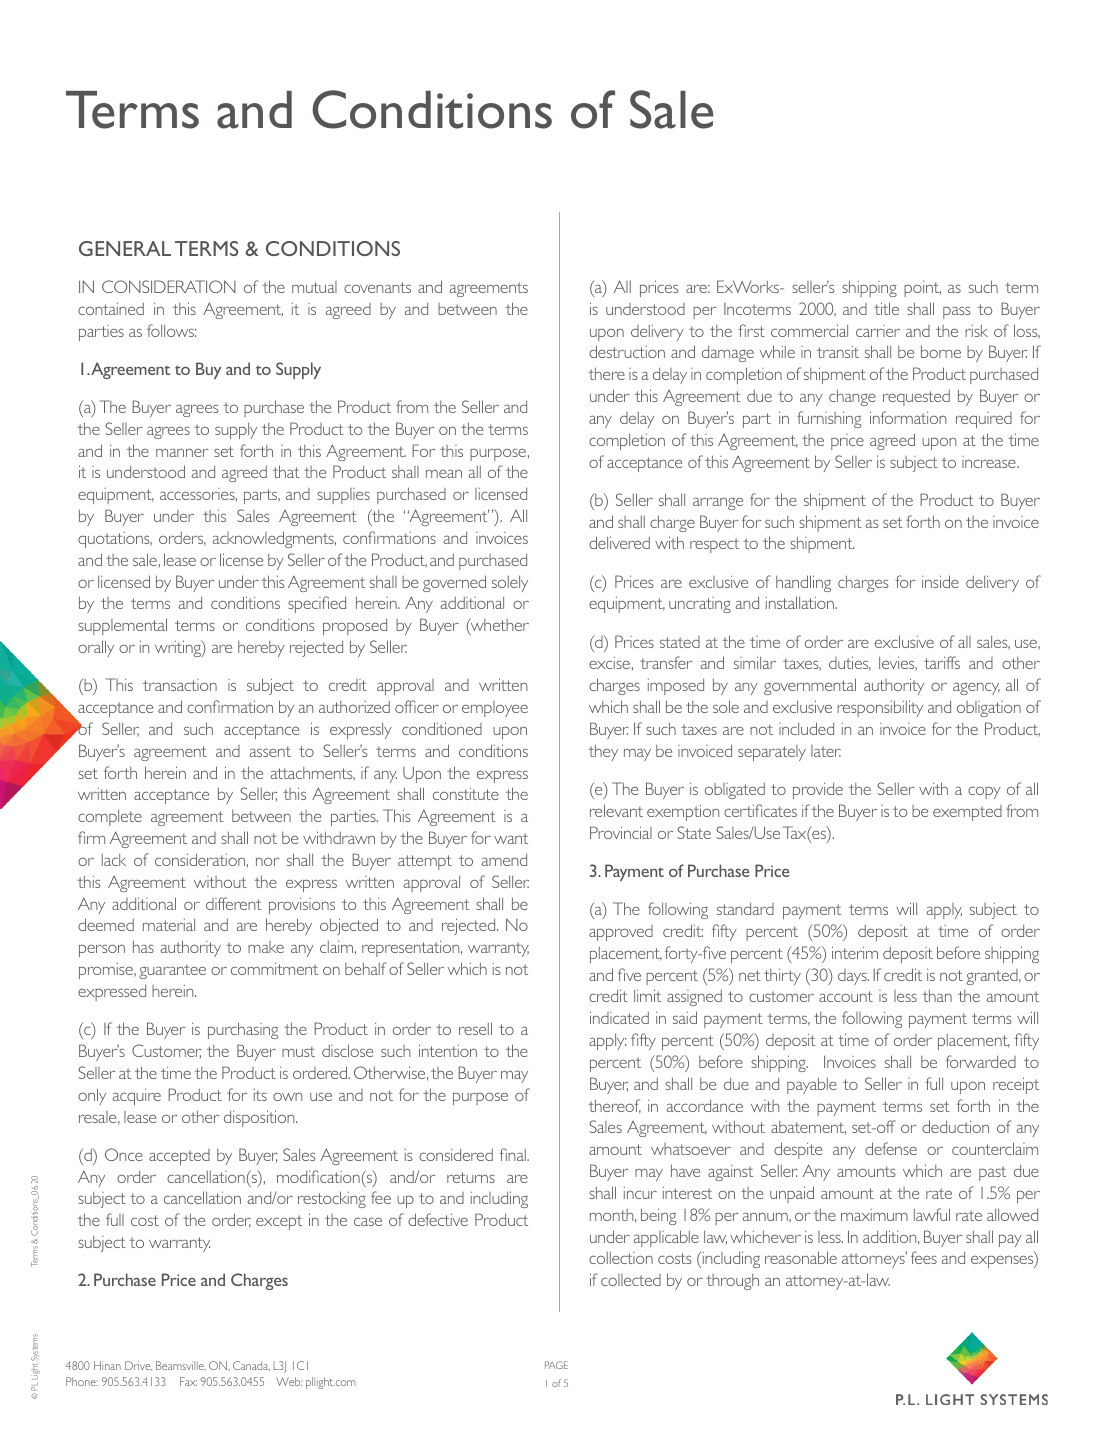  What do you see at coordinates (274, 539) in the page?
I see `acknowledgments` at bounding box center [274, 539].
